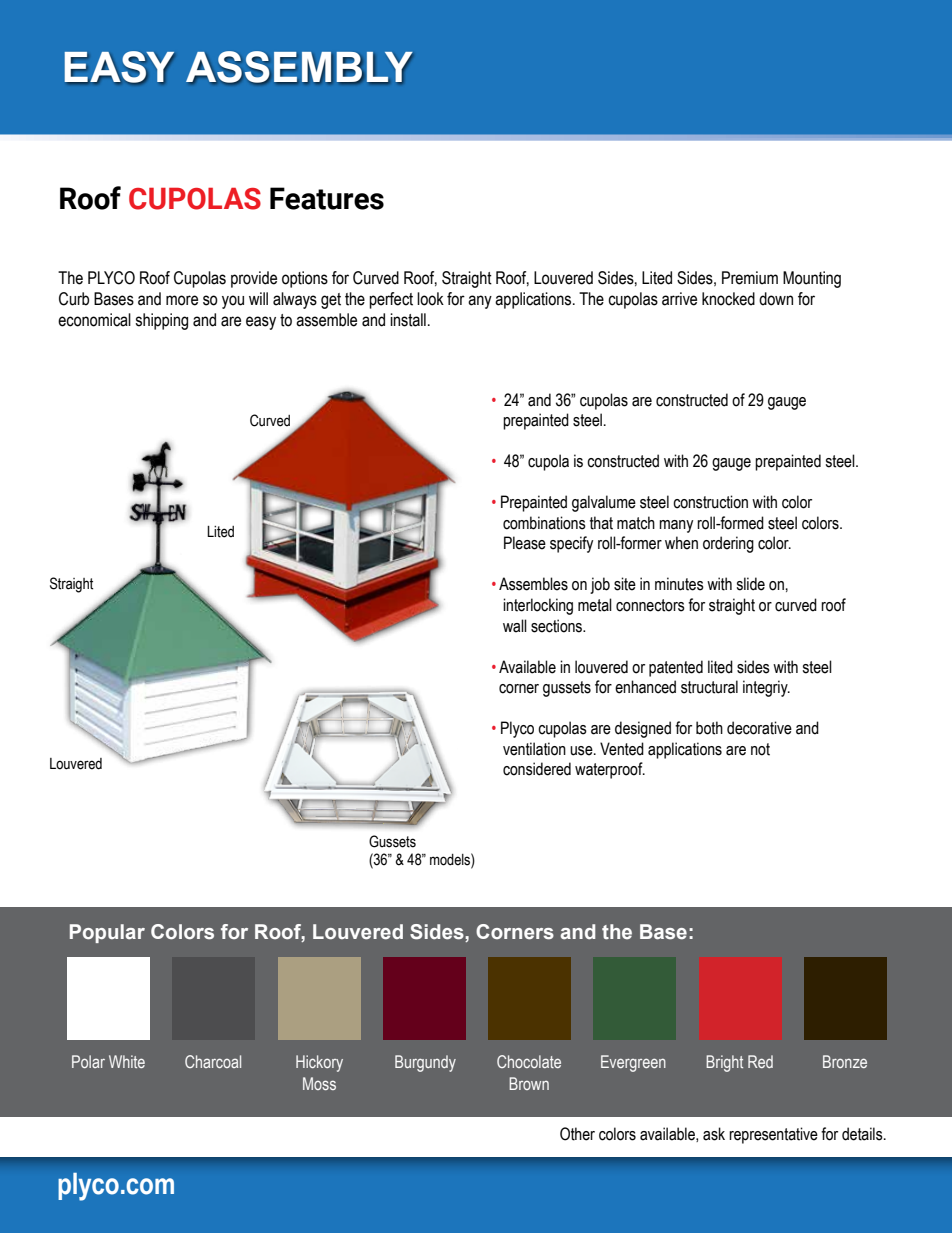  I want to click on construction, so click(710, 502).
